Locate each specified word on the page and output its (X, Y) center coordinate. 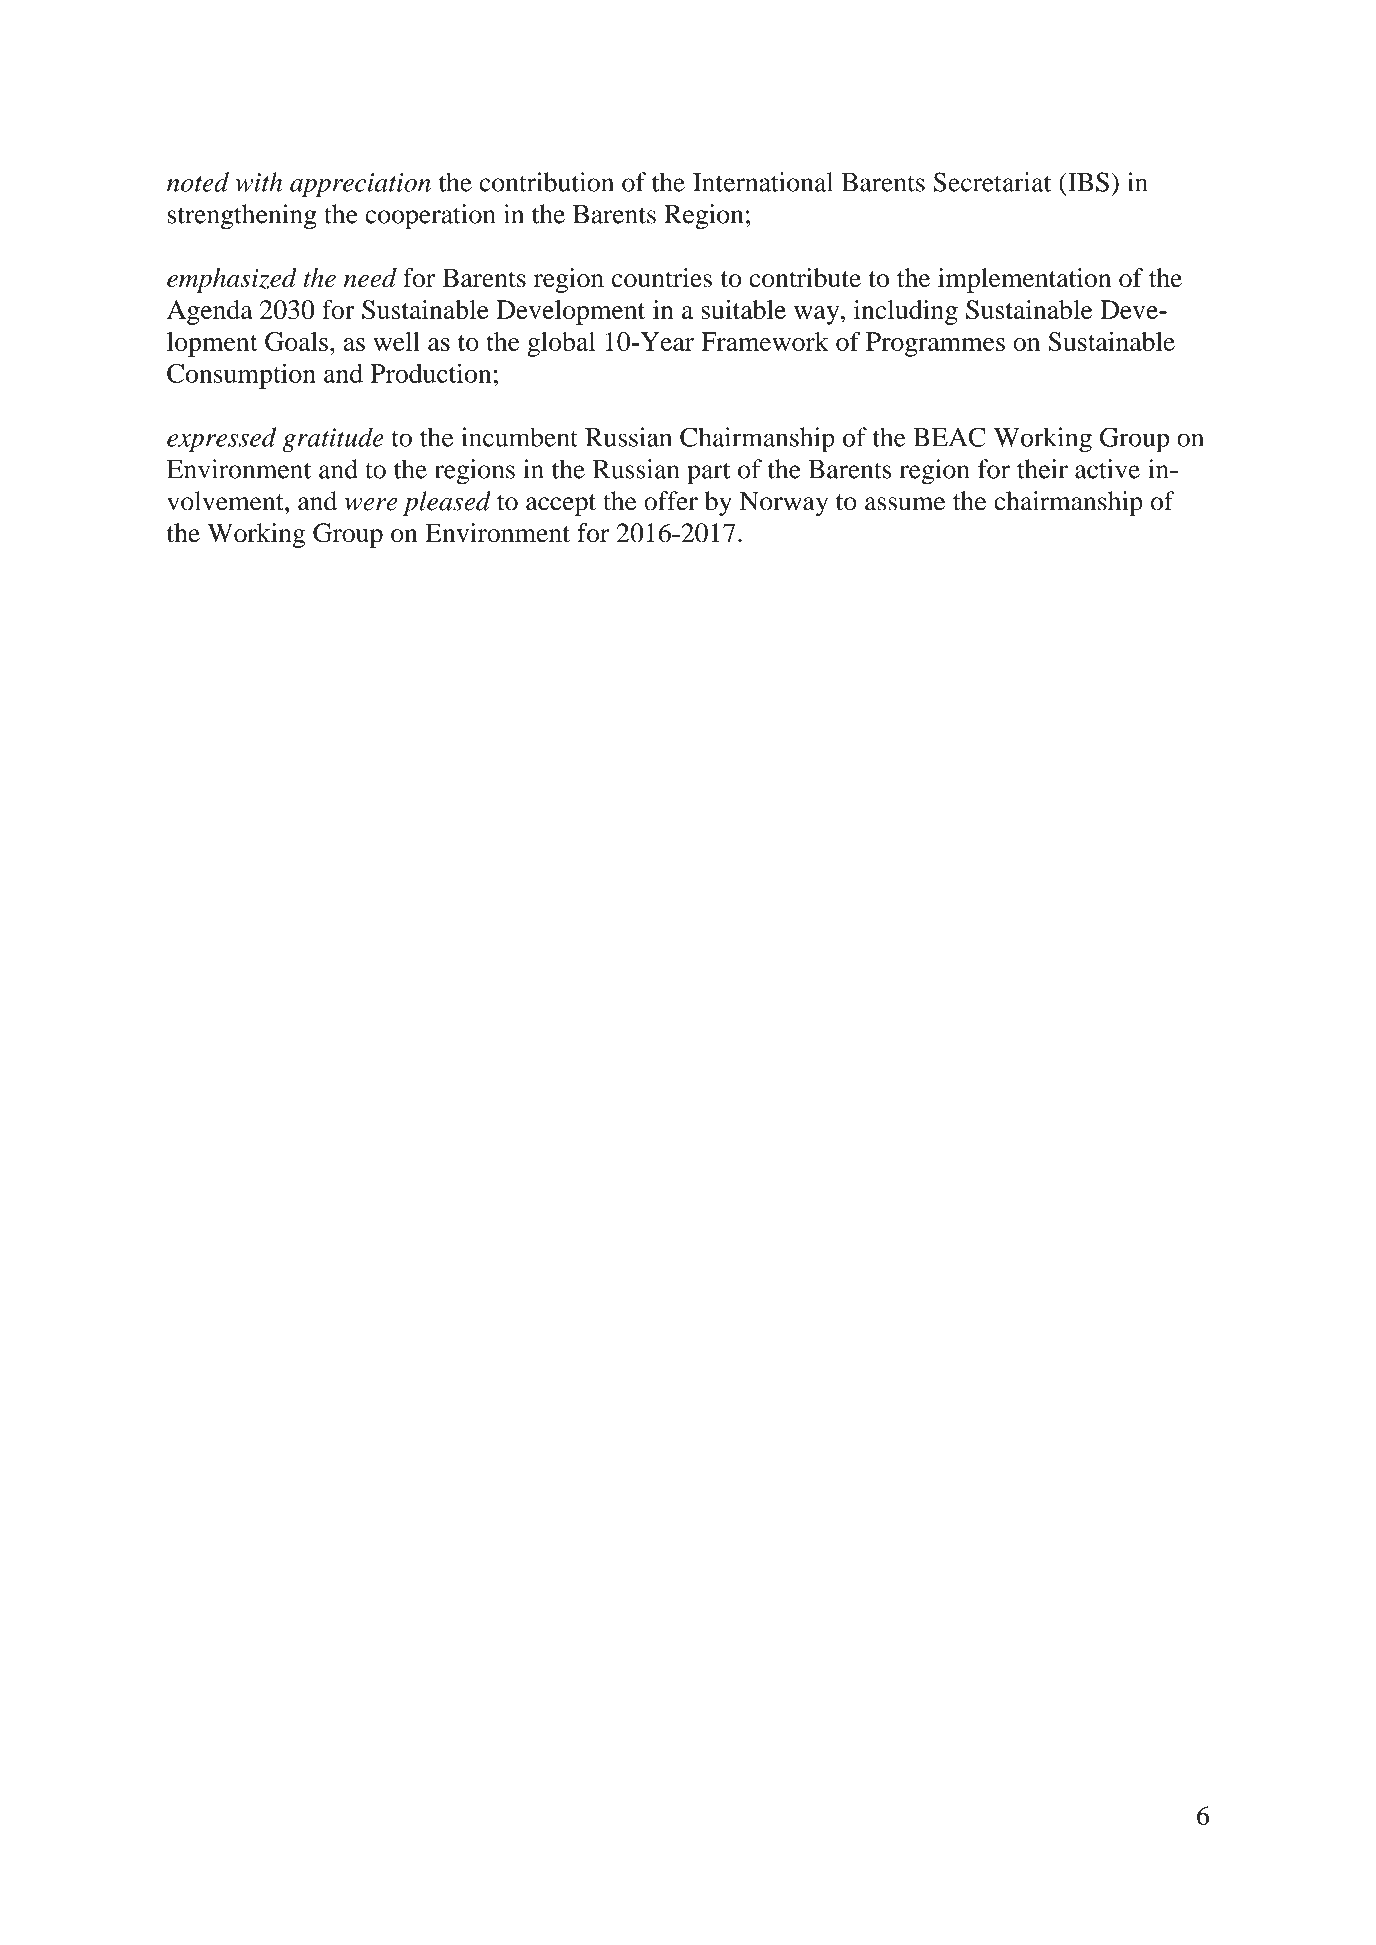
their (1042, 469)
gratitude (333, 439)
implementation (1024, 280)
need (370, 278)
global (561, 344)
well (396, 341)
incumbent (519, 437)
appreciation (360, 185)
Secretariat (992, 182)
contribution (546, 182)
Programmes (935, 344)
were (371, 504)
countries (662, 278)
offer (671, 501)
